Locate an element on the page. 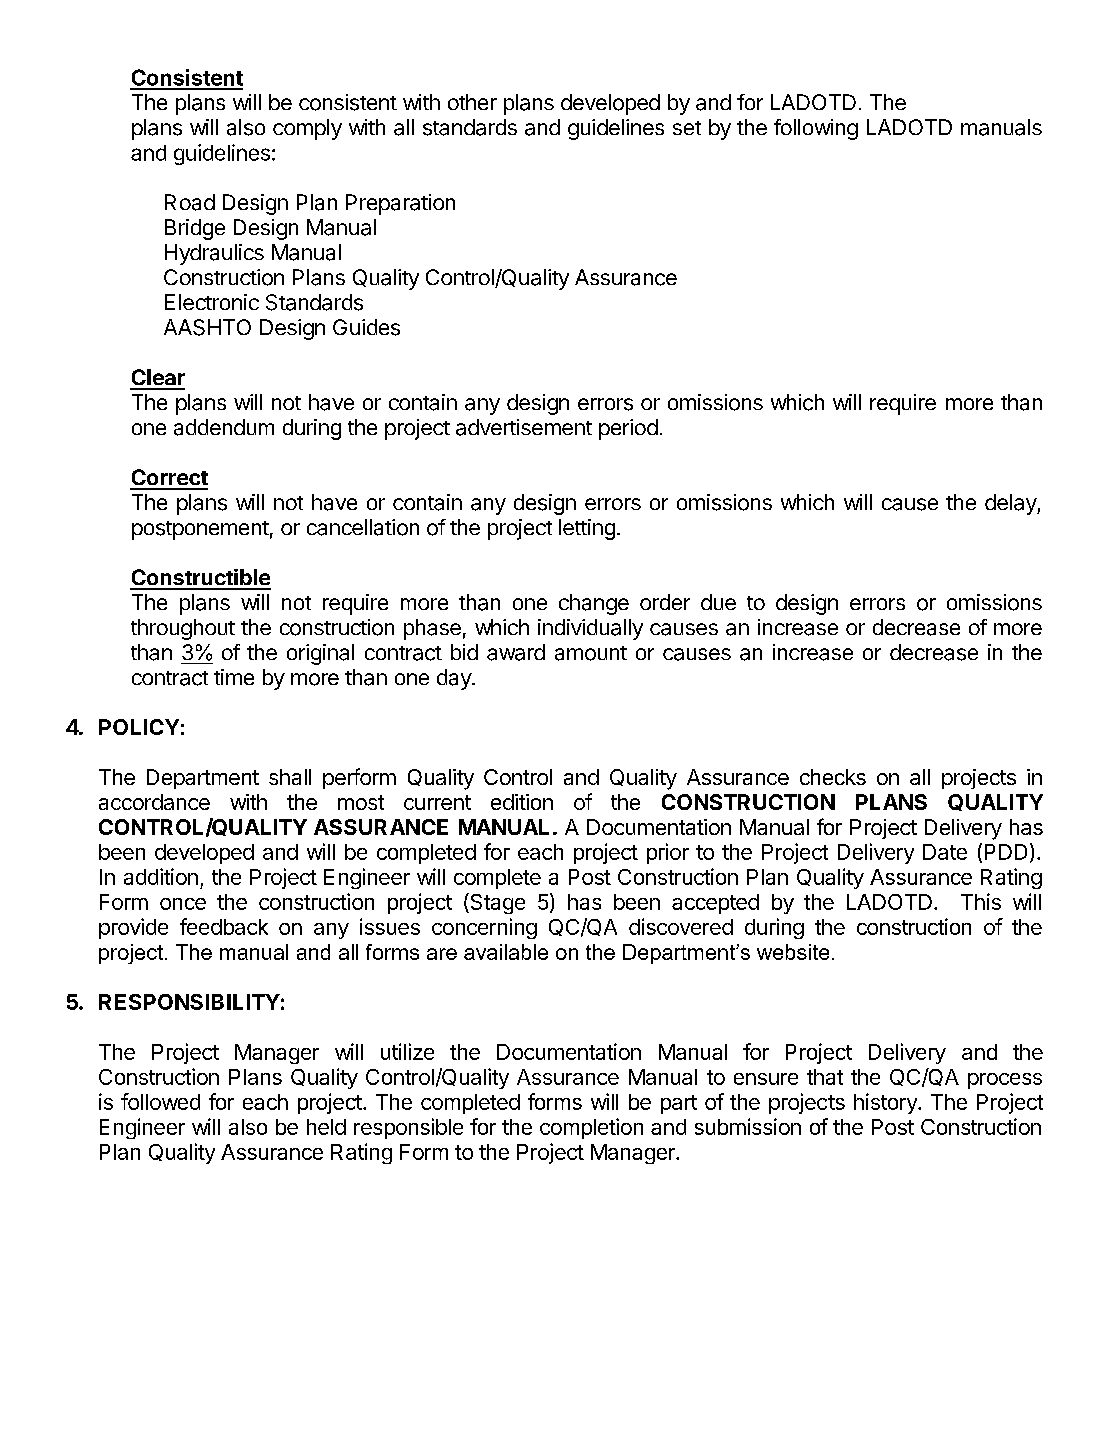 The height and width of the image is (1434, 1108). due is located at coordinates (718, 602).
